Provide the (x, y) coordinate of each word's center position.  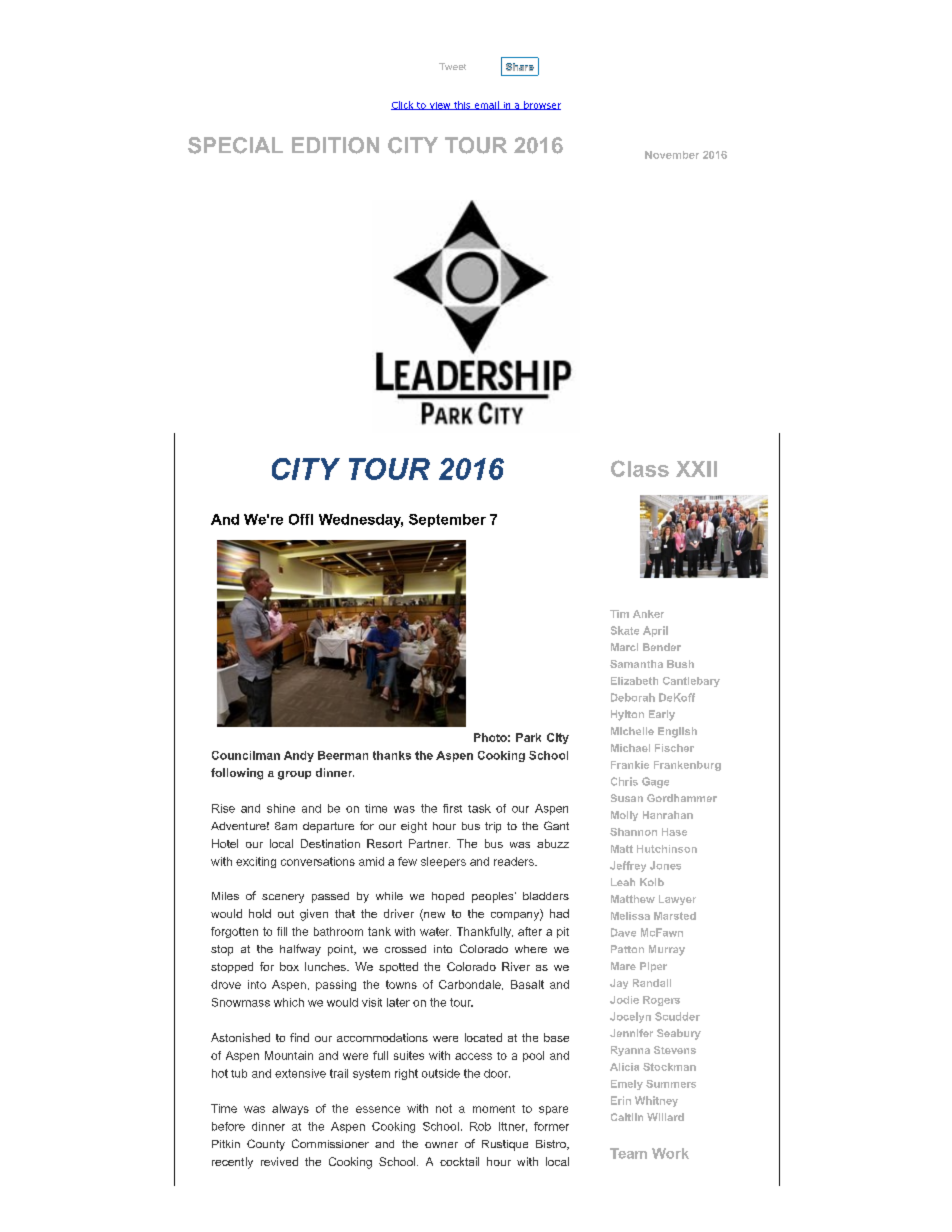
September (447, 520)
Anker (648, 614)
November (672, 155)
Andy (299, 756)
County (266, 1145)
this (462, 105)
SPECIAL (235, 145)
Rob (480, 1126)
